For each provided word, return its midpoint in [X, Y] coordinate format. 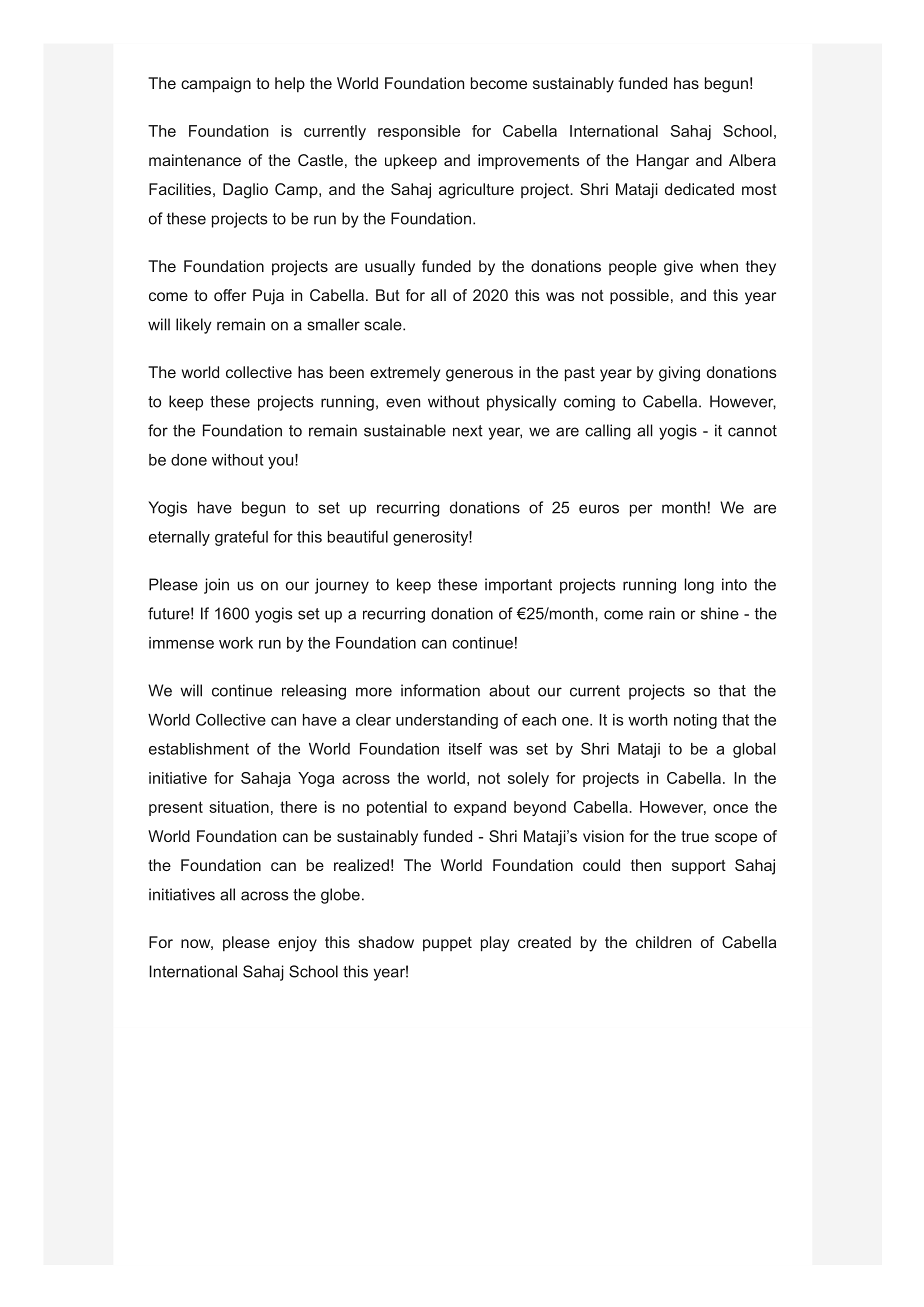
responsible [419, 132]
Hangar [663, 162]
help [290, 84]
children [663, 942]
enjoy [297, 944]
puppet [447, 944]
